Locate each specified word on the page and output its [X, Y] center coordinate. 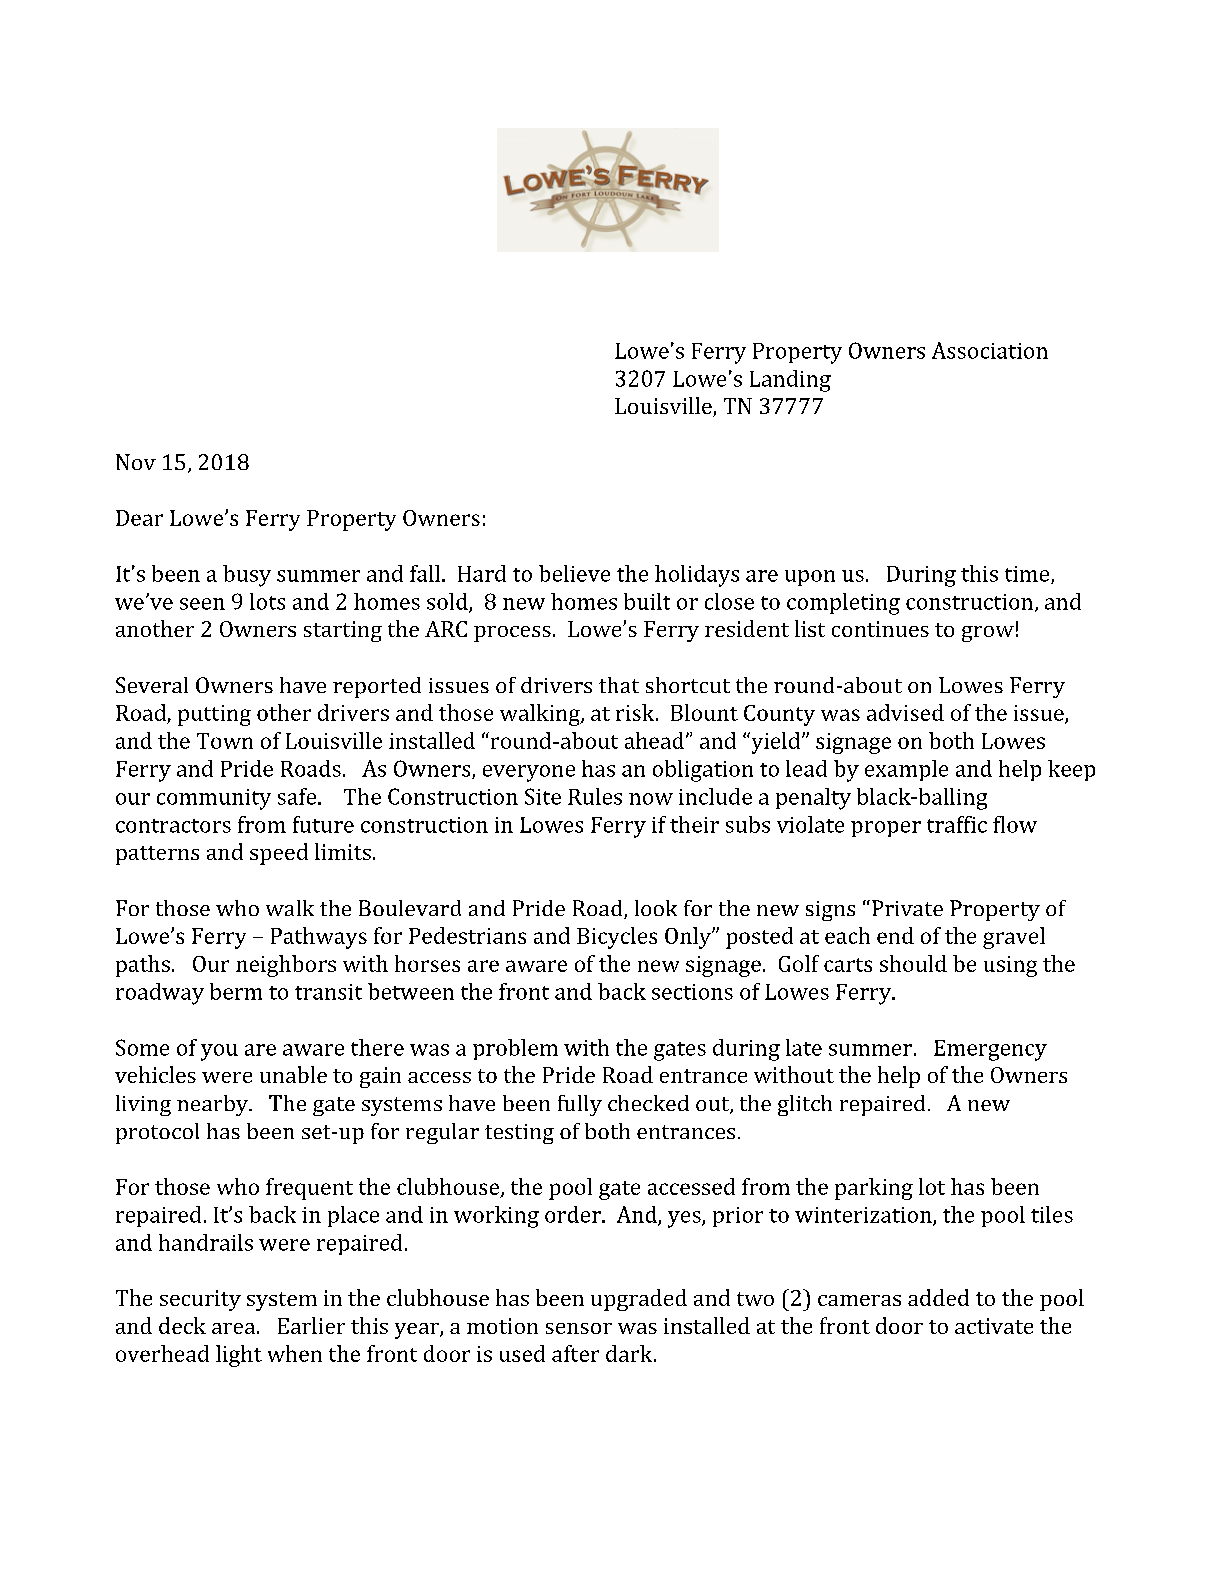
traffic [957, 824]
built [647, 601]
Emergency [990, 1050]
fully [580, 1105]
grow [988, 634]
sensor [579, 1328]
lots [267, 601]
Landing [790, 381]
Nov [136, 462]
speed [279, 854]
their [694, 824]
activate [994, 1326]
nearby [213, 1105]
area [233, 1328]
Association [990, 350]
